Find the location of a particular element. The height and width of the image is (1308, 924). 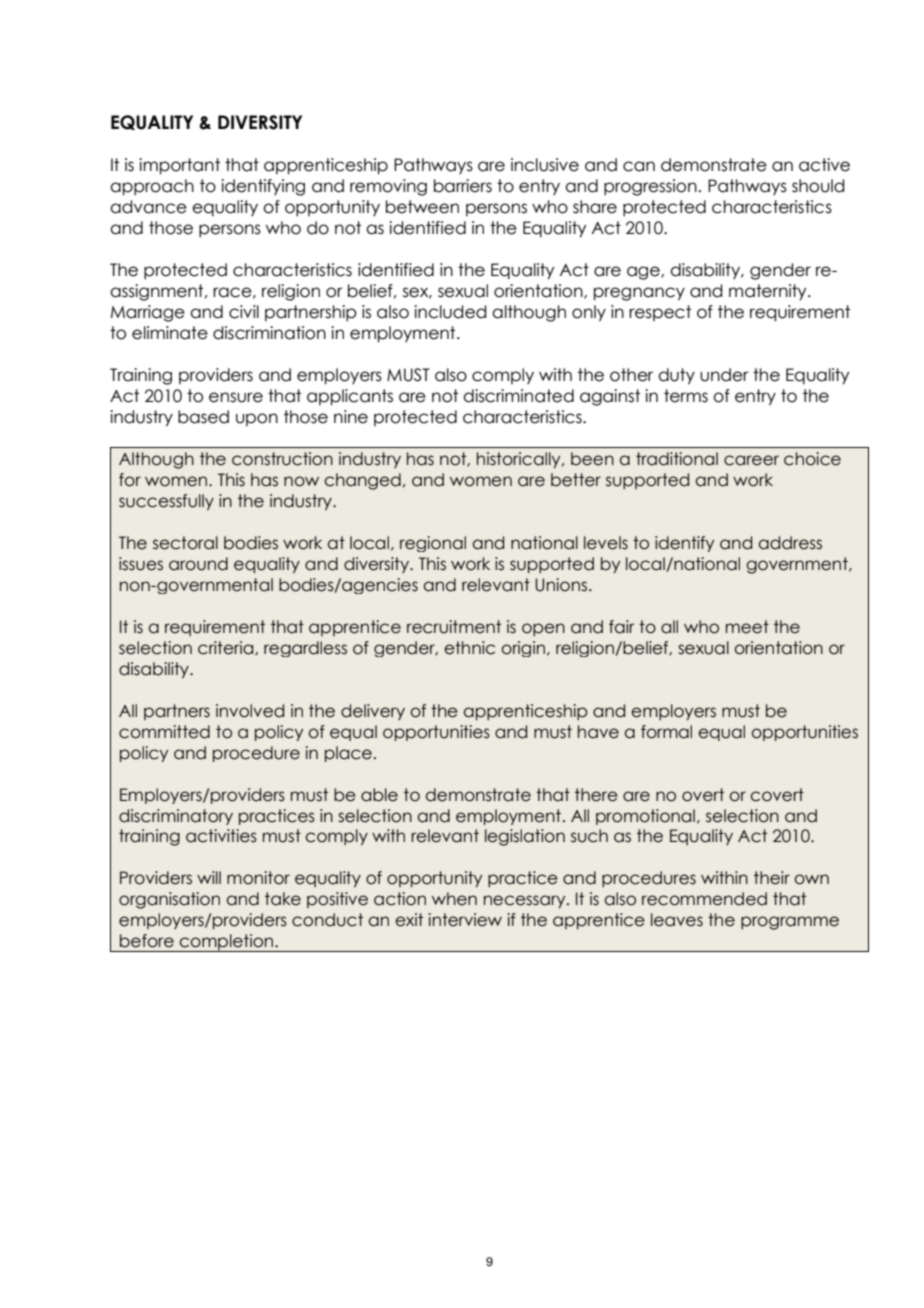

criteria is located at coordinates (227, 648).
